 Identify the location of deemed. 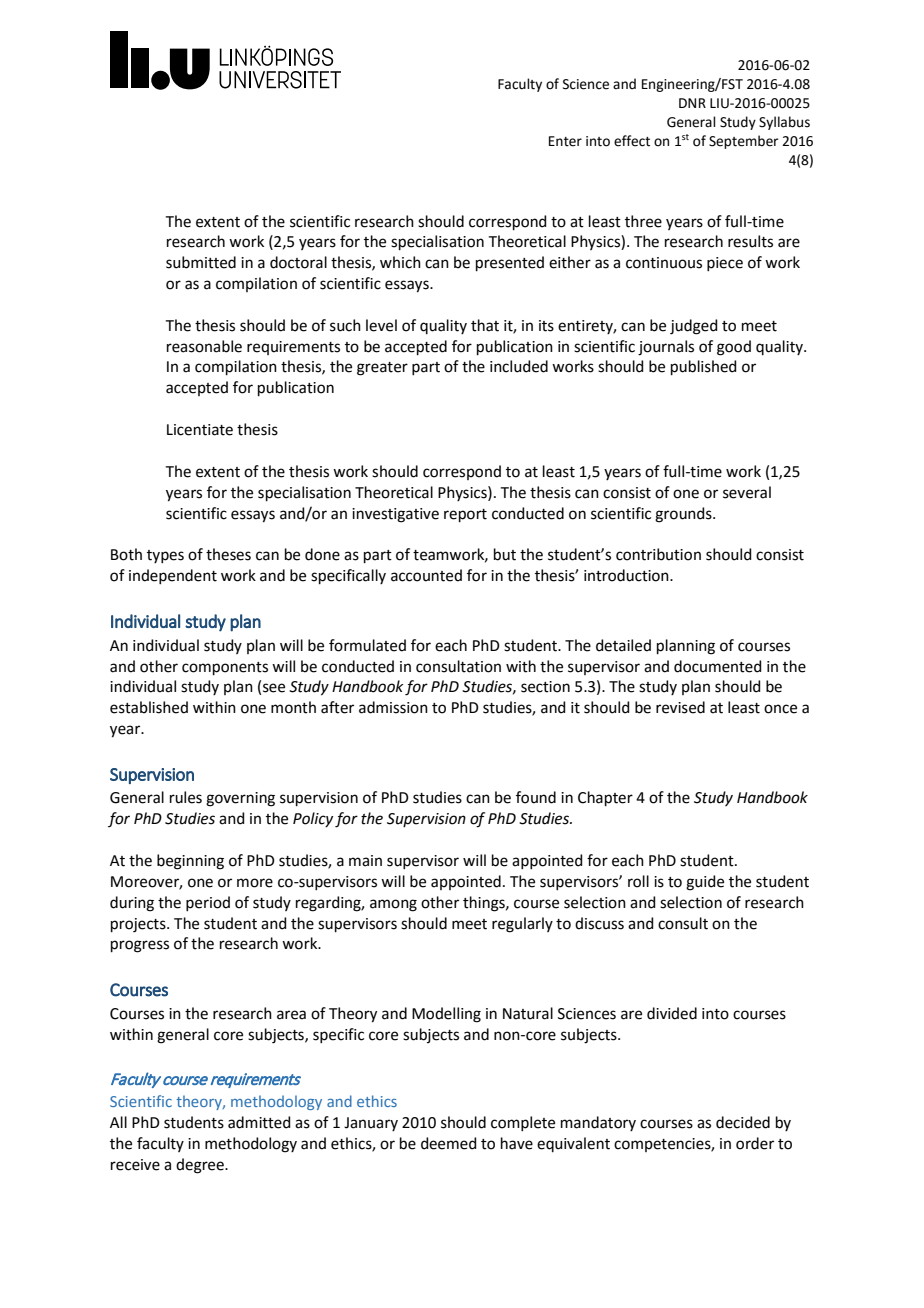
(449, 1143).
